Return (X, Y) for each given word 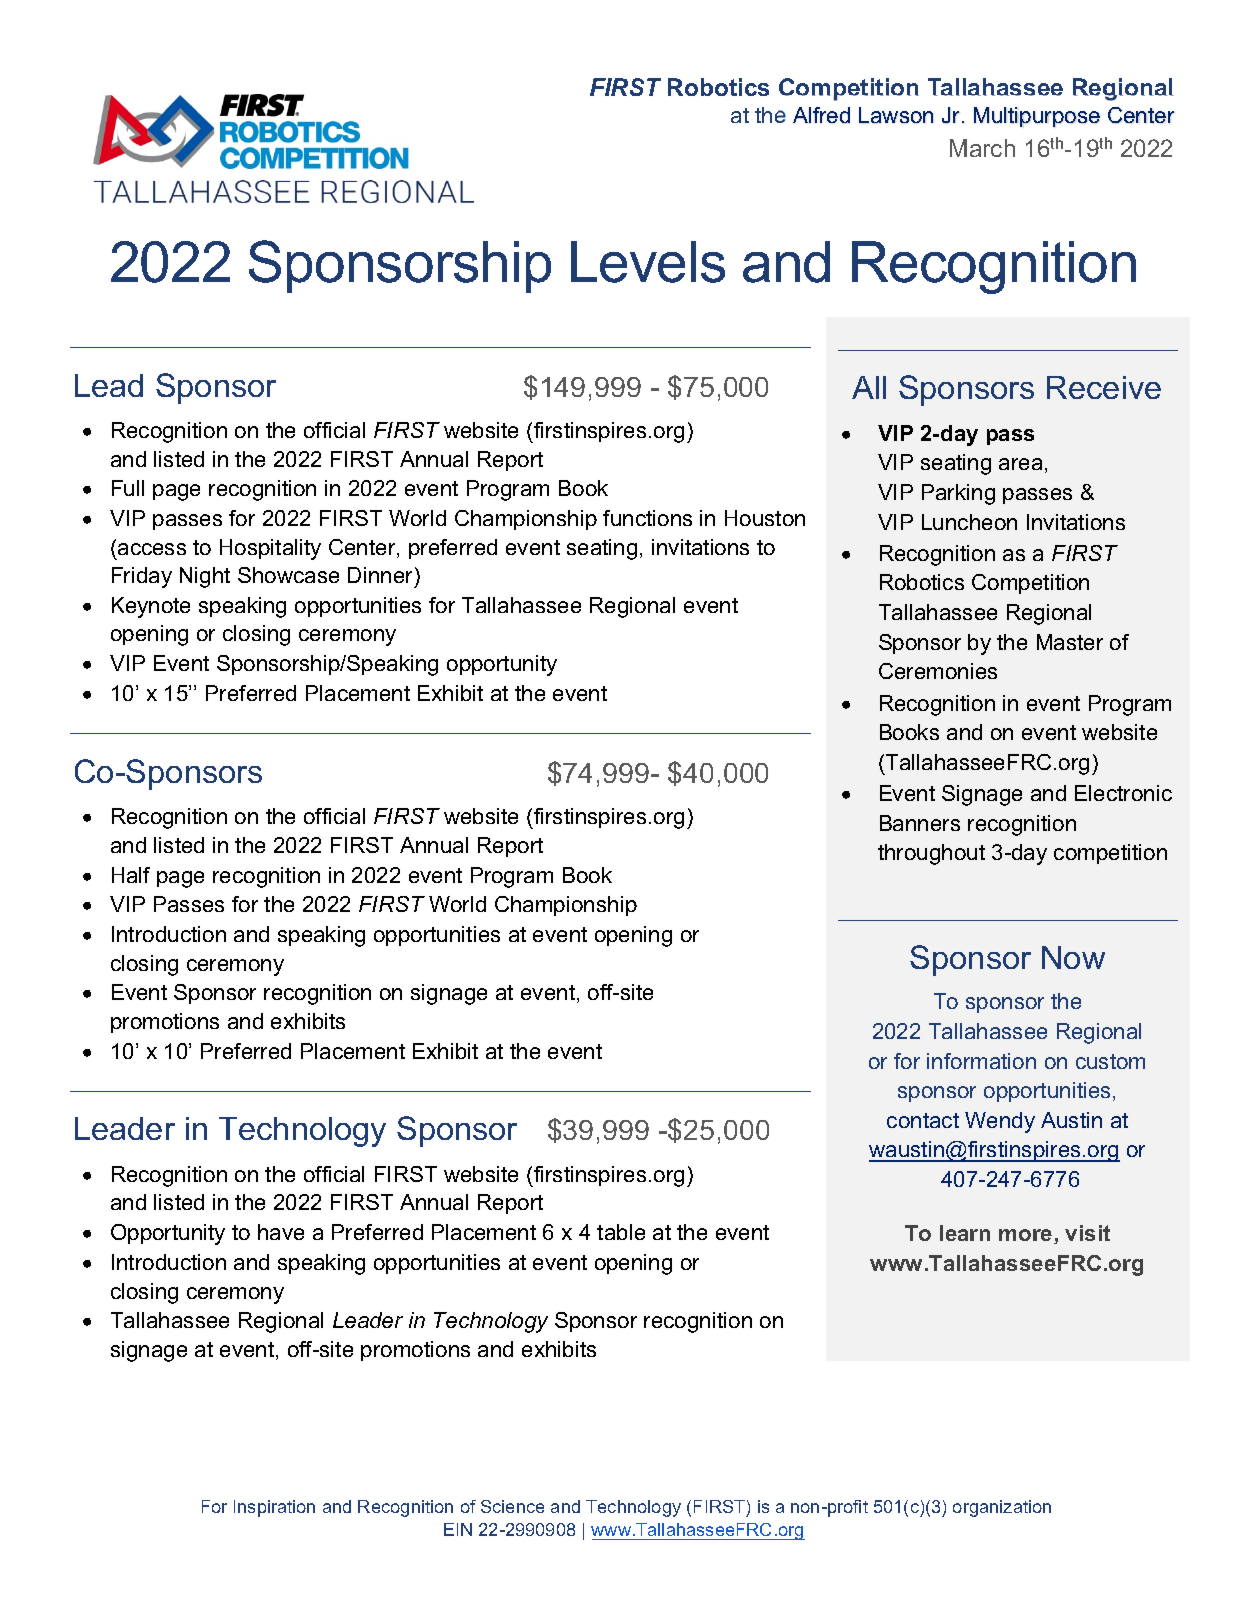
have (281, 1232)
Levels (648, 262)
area (1020, 464)
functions (647, 518)
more (1027, 1236)
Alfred (821, 115)
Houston (765, 518)
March (982, 148)
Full (128, 488)
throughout (931, 854)
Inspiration (274, 1508)
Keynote (151, 607)
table (621, 1232)
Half (131, 875)
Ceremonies (938, 671)
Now (1073, 957)
